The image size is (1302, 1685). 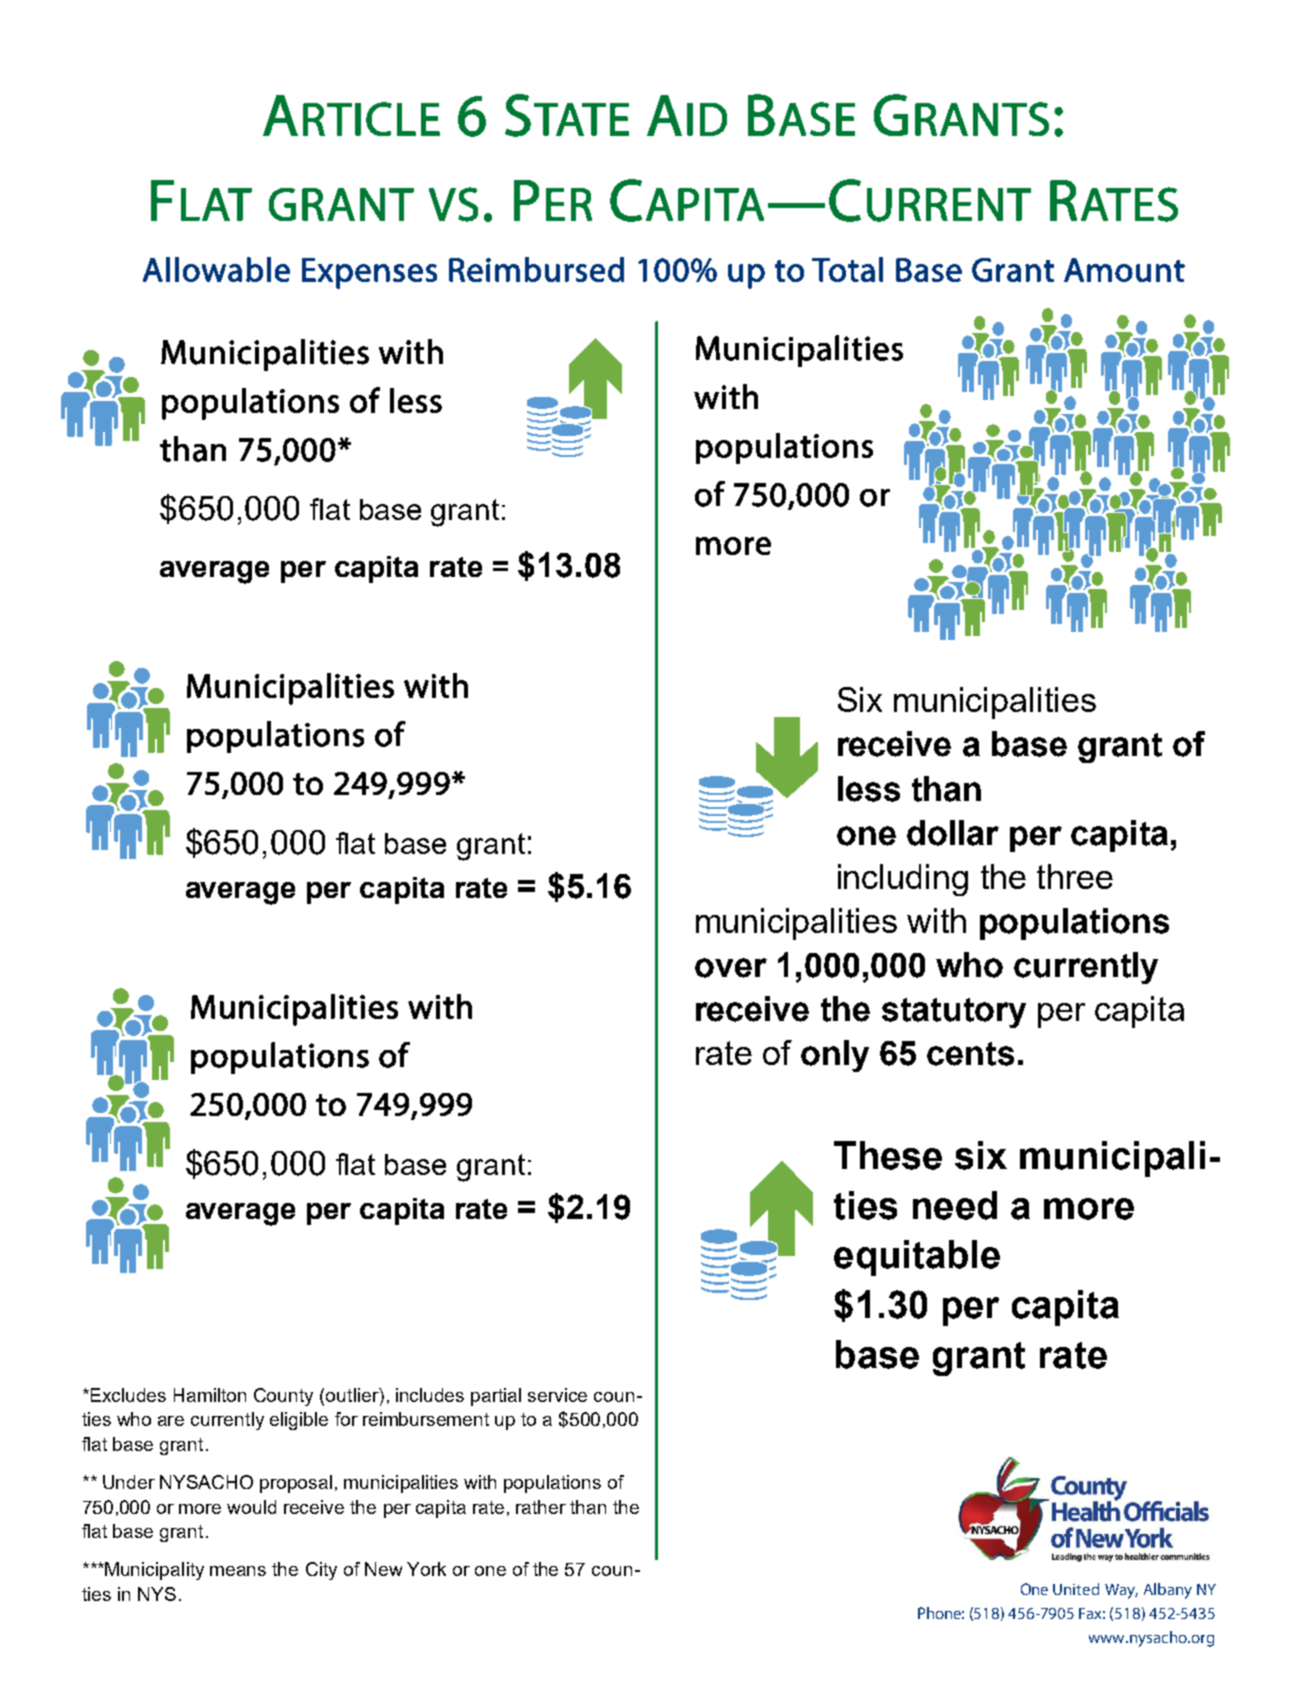 I want to click on three, so click(x=1075, y=876).
